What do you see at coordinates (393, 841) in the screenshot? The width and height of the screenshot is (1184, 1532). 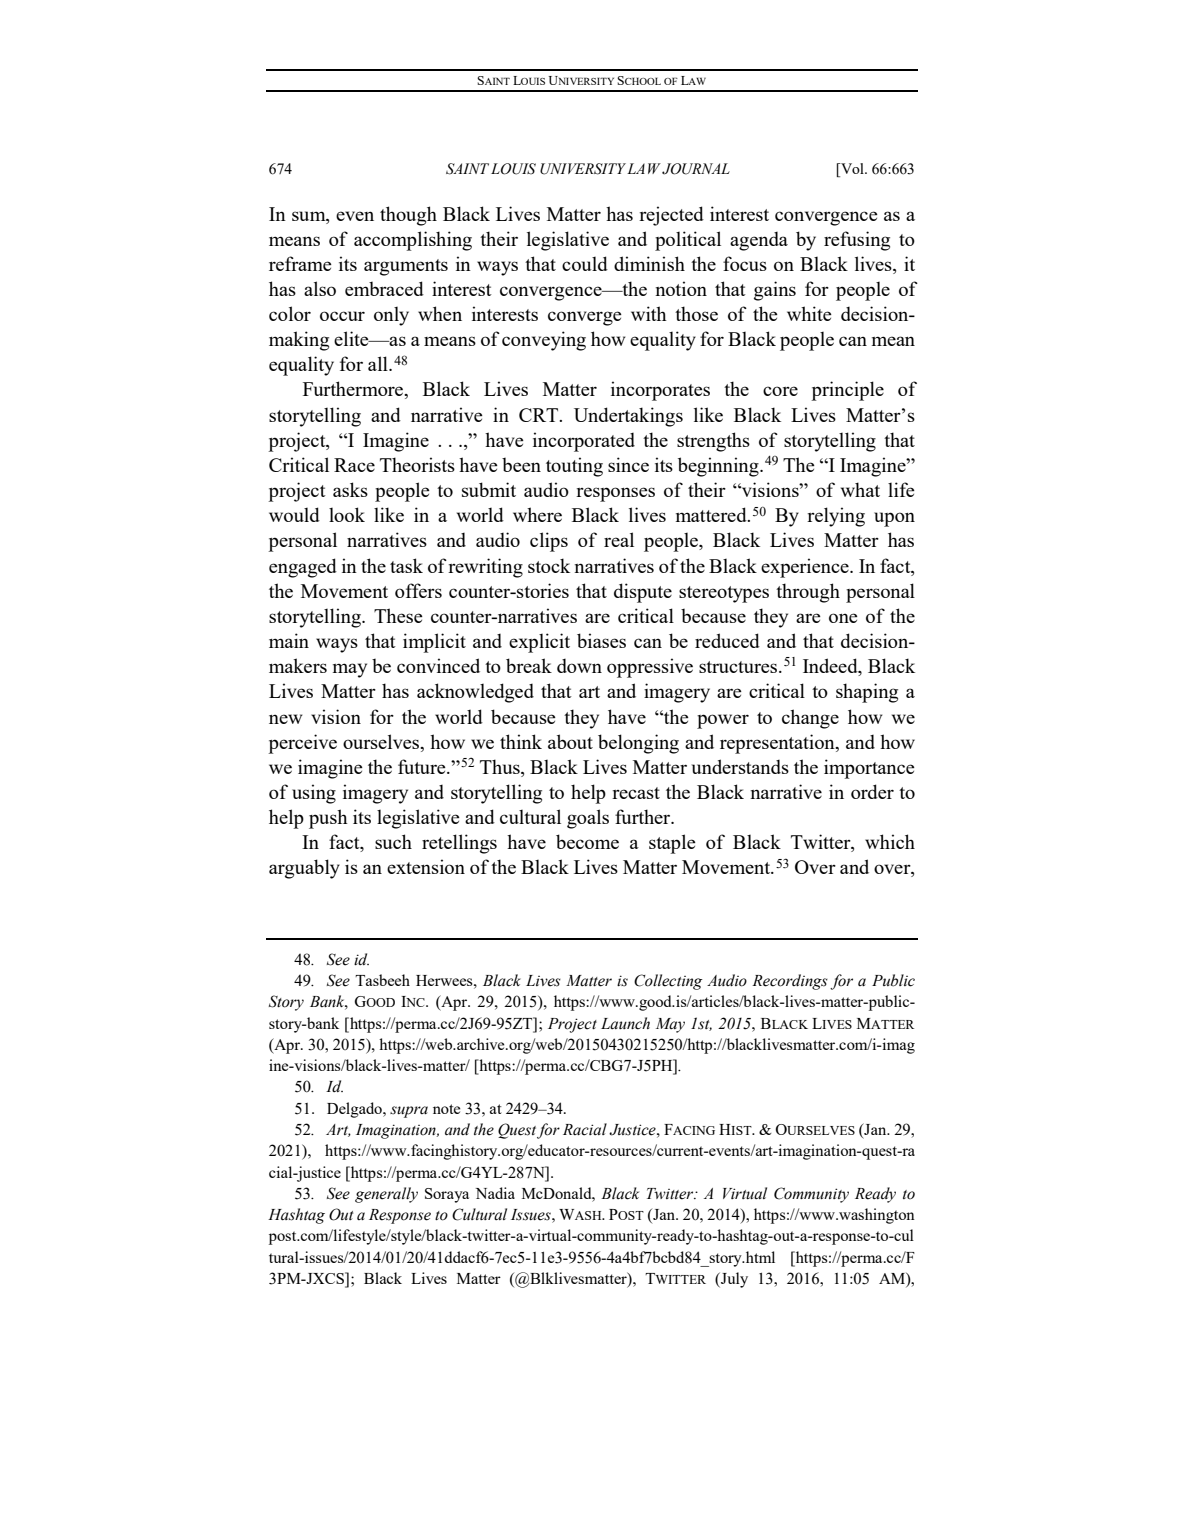 I see `such` at bounding box center [393, 841].
